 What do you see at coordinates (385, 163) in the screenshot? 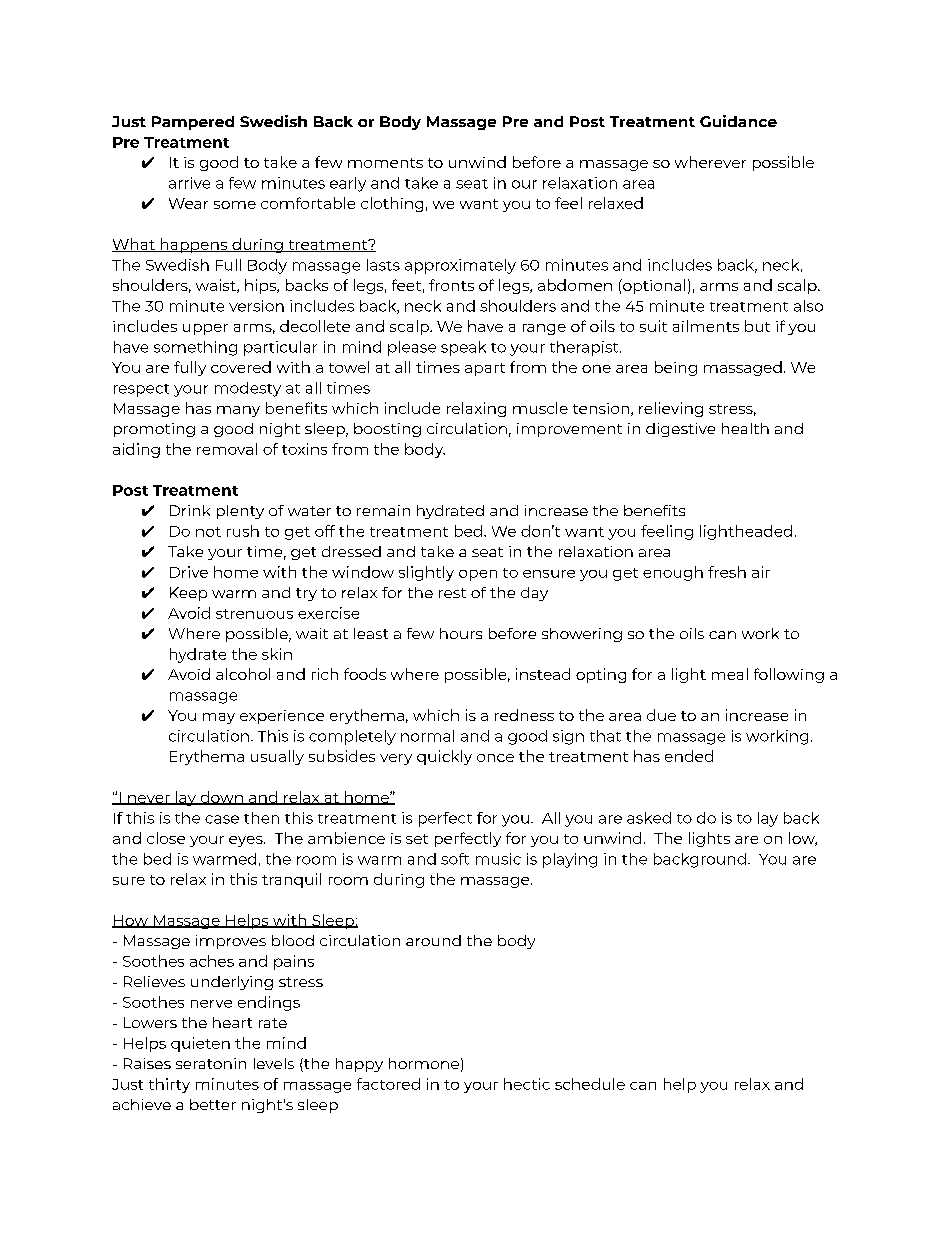
I see `moments` at bounding box center [385, 163].
